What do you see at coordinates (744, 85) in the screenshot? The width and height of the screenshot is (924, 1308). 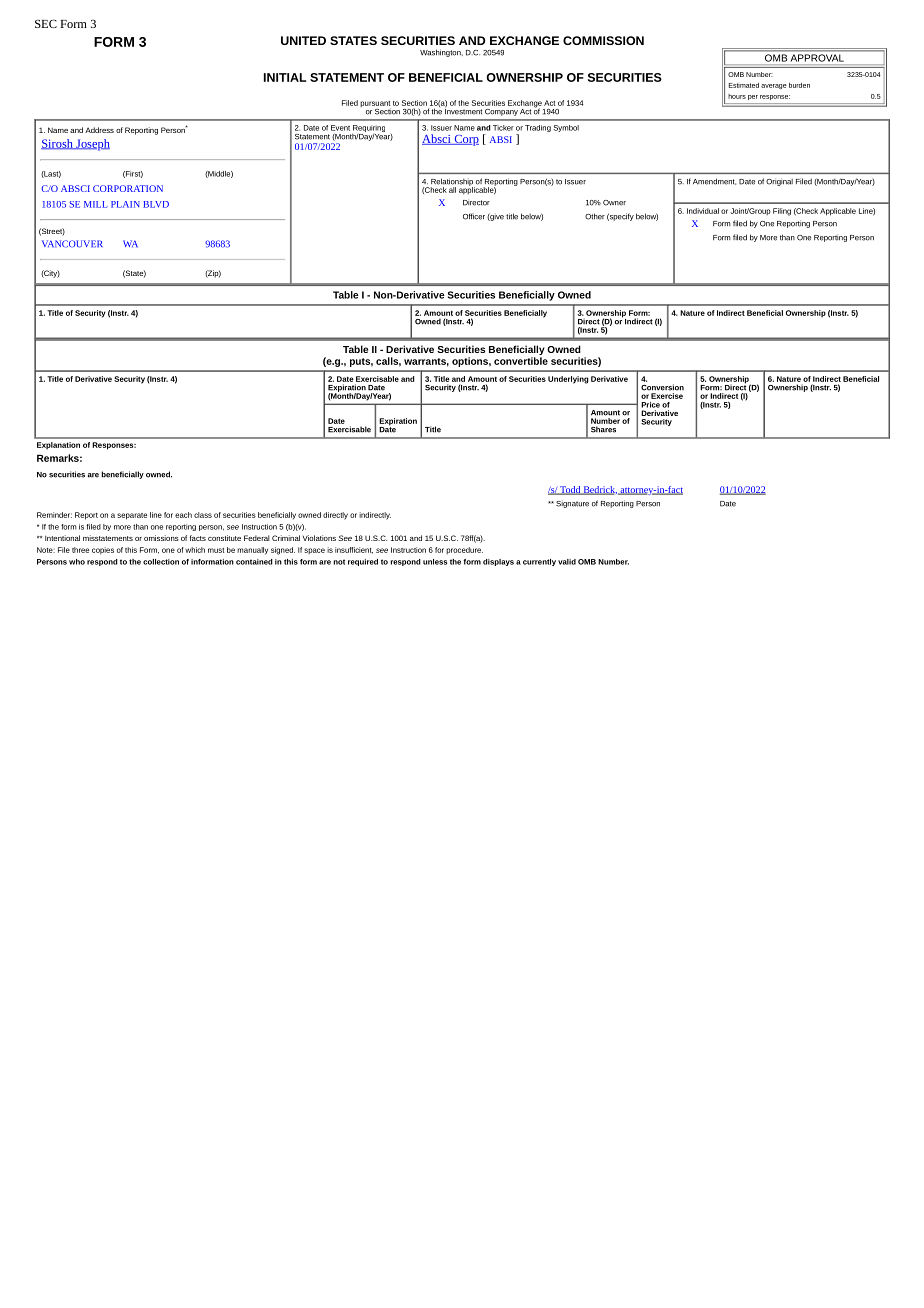 I see `Estimated` at bounding box center [744, 85].
